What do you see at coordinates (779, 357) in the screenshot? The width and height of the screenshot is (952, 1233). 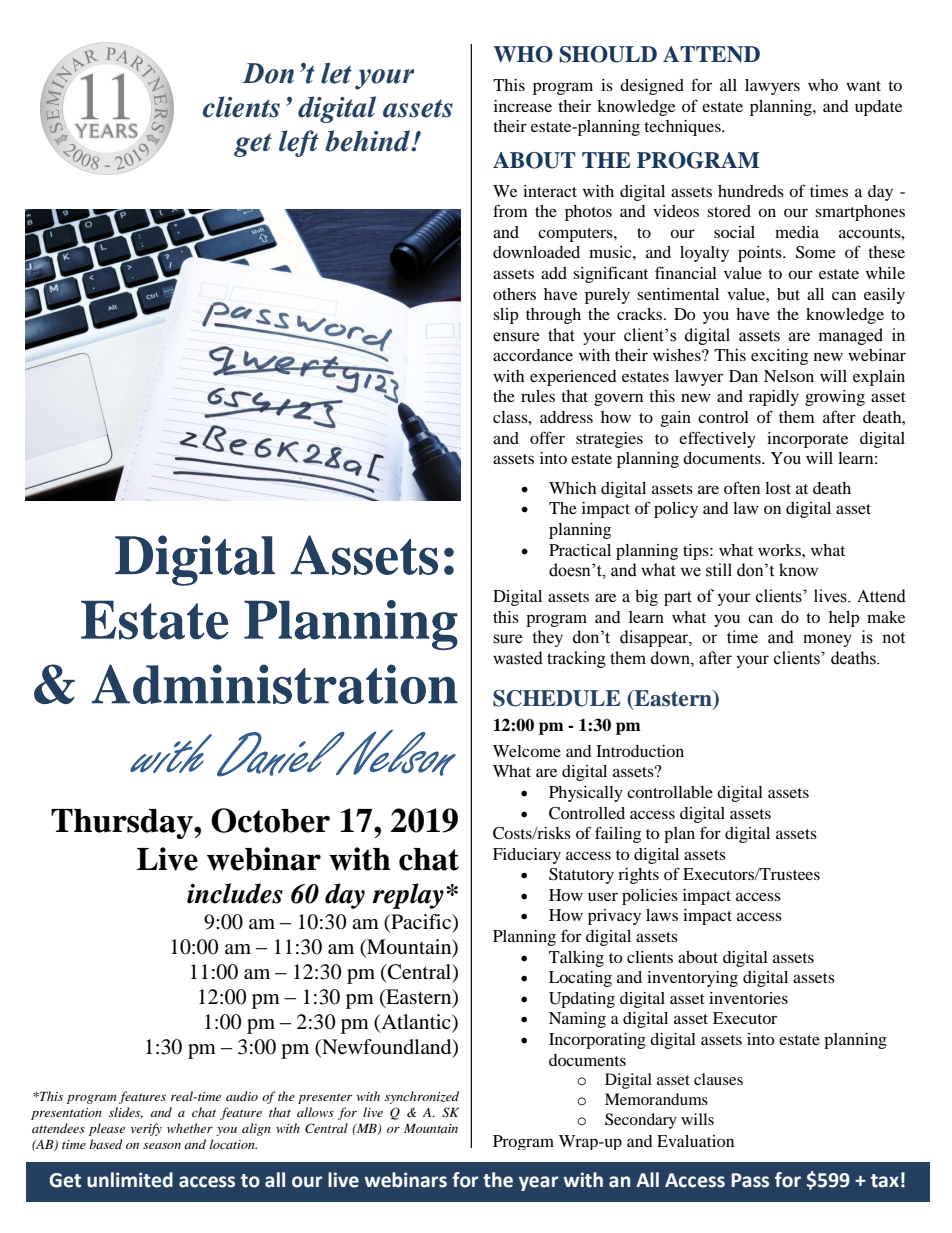 I see `exciting` at bounding box center [779, 357].
